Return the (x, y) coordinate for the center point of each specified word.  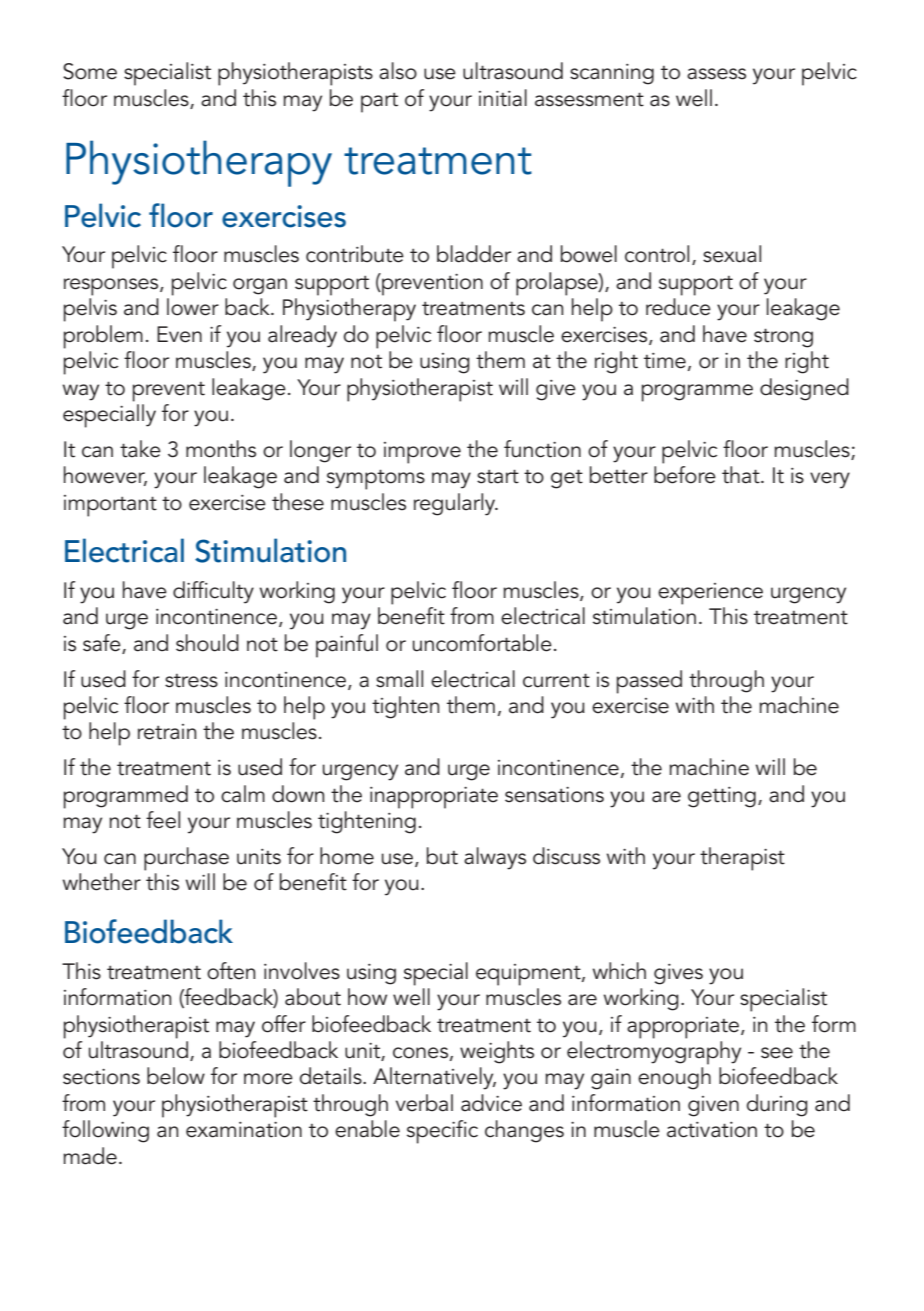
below (176, 1076)
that (742, 475)
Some (90, 71)
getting (722, 797)
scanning (612, 74)
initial (503, 98)
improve (422, 453)
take (140, 449)
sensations (554, 795)
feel (163, 820)
